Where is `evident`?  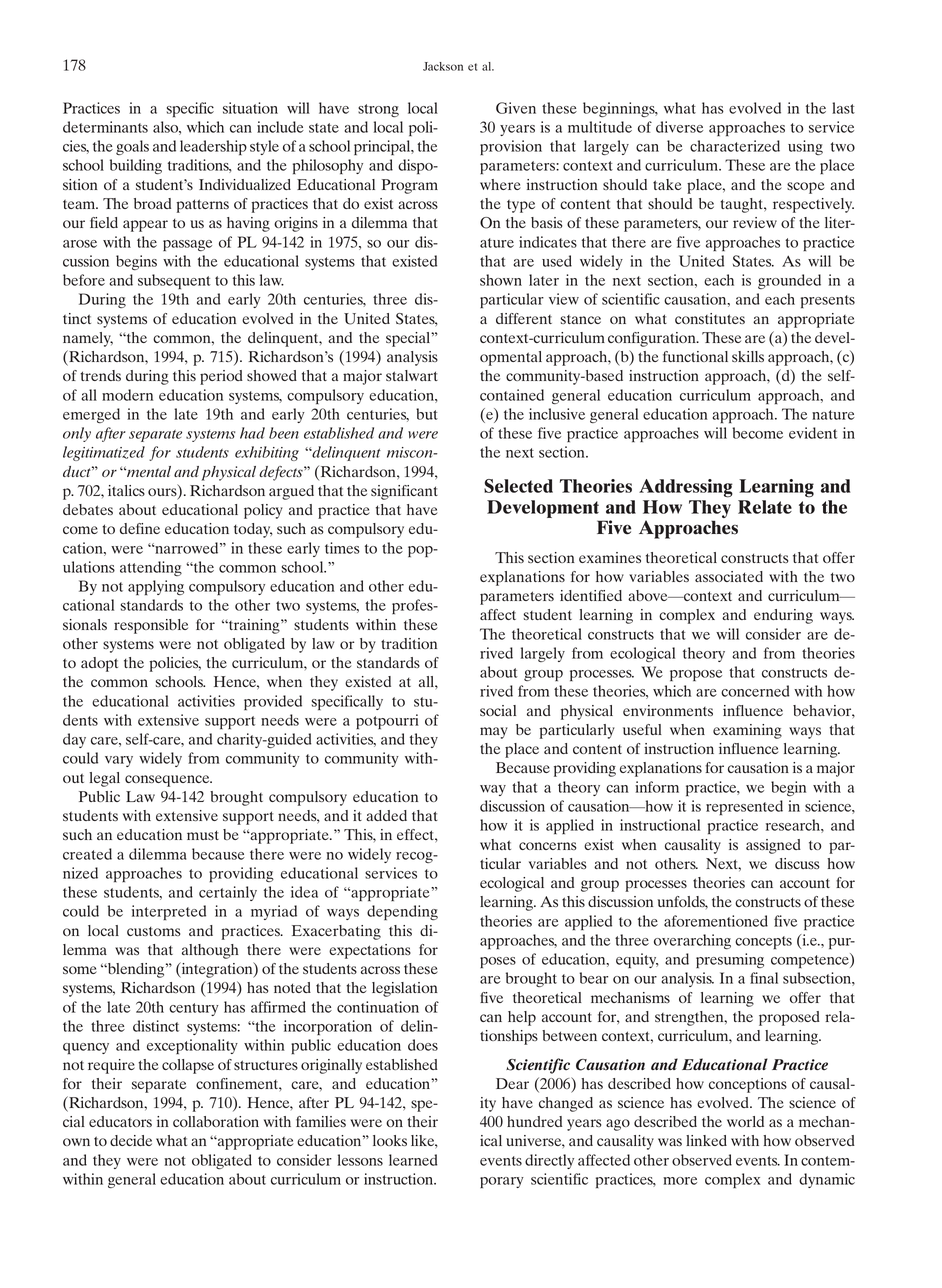
evident is located at coordinates (813, 433).
